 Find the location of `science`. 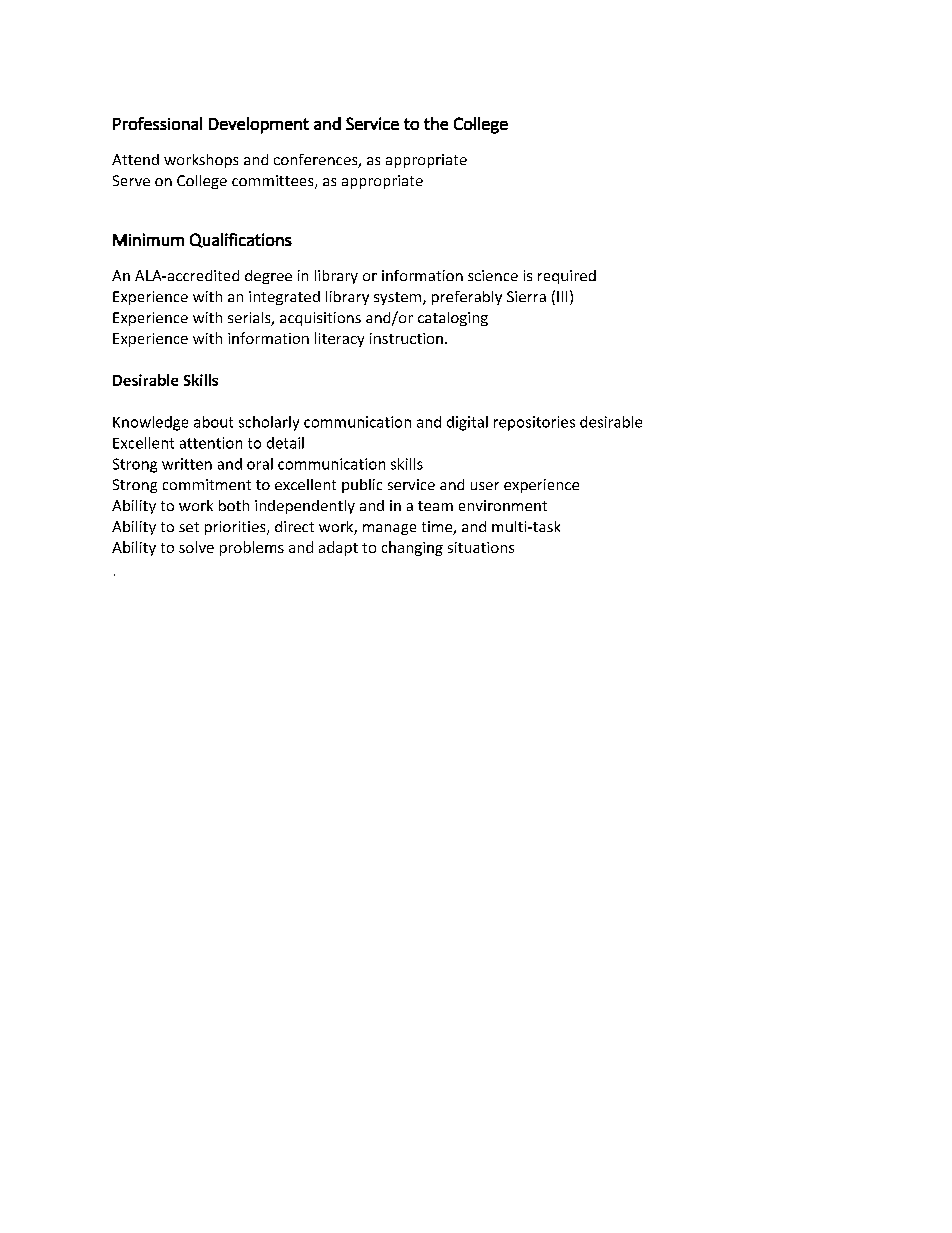

science is located at coordinates (493, 275).
